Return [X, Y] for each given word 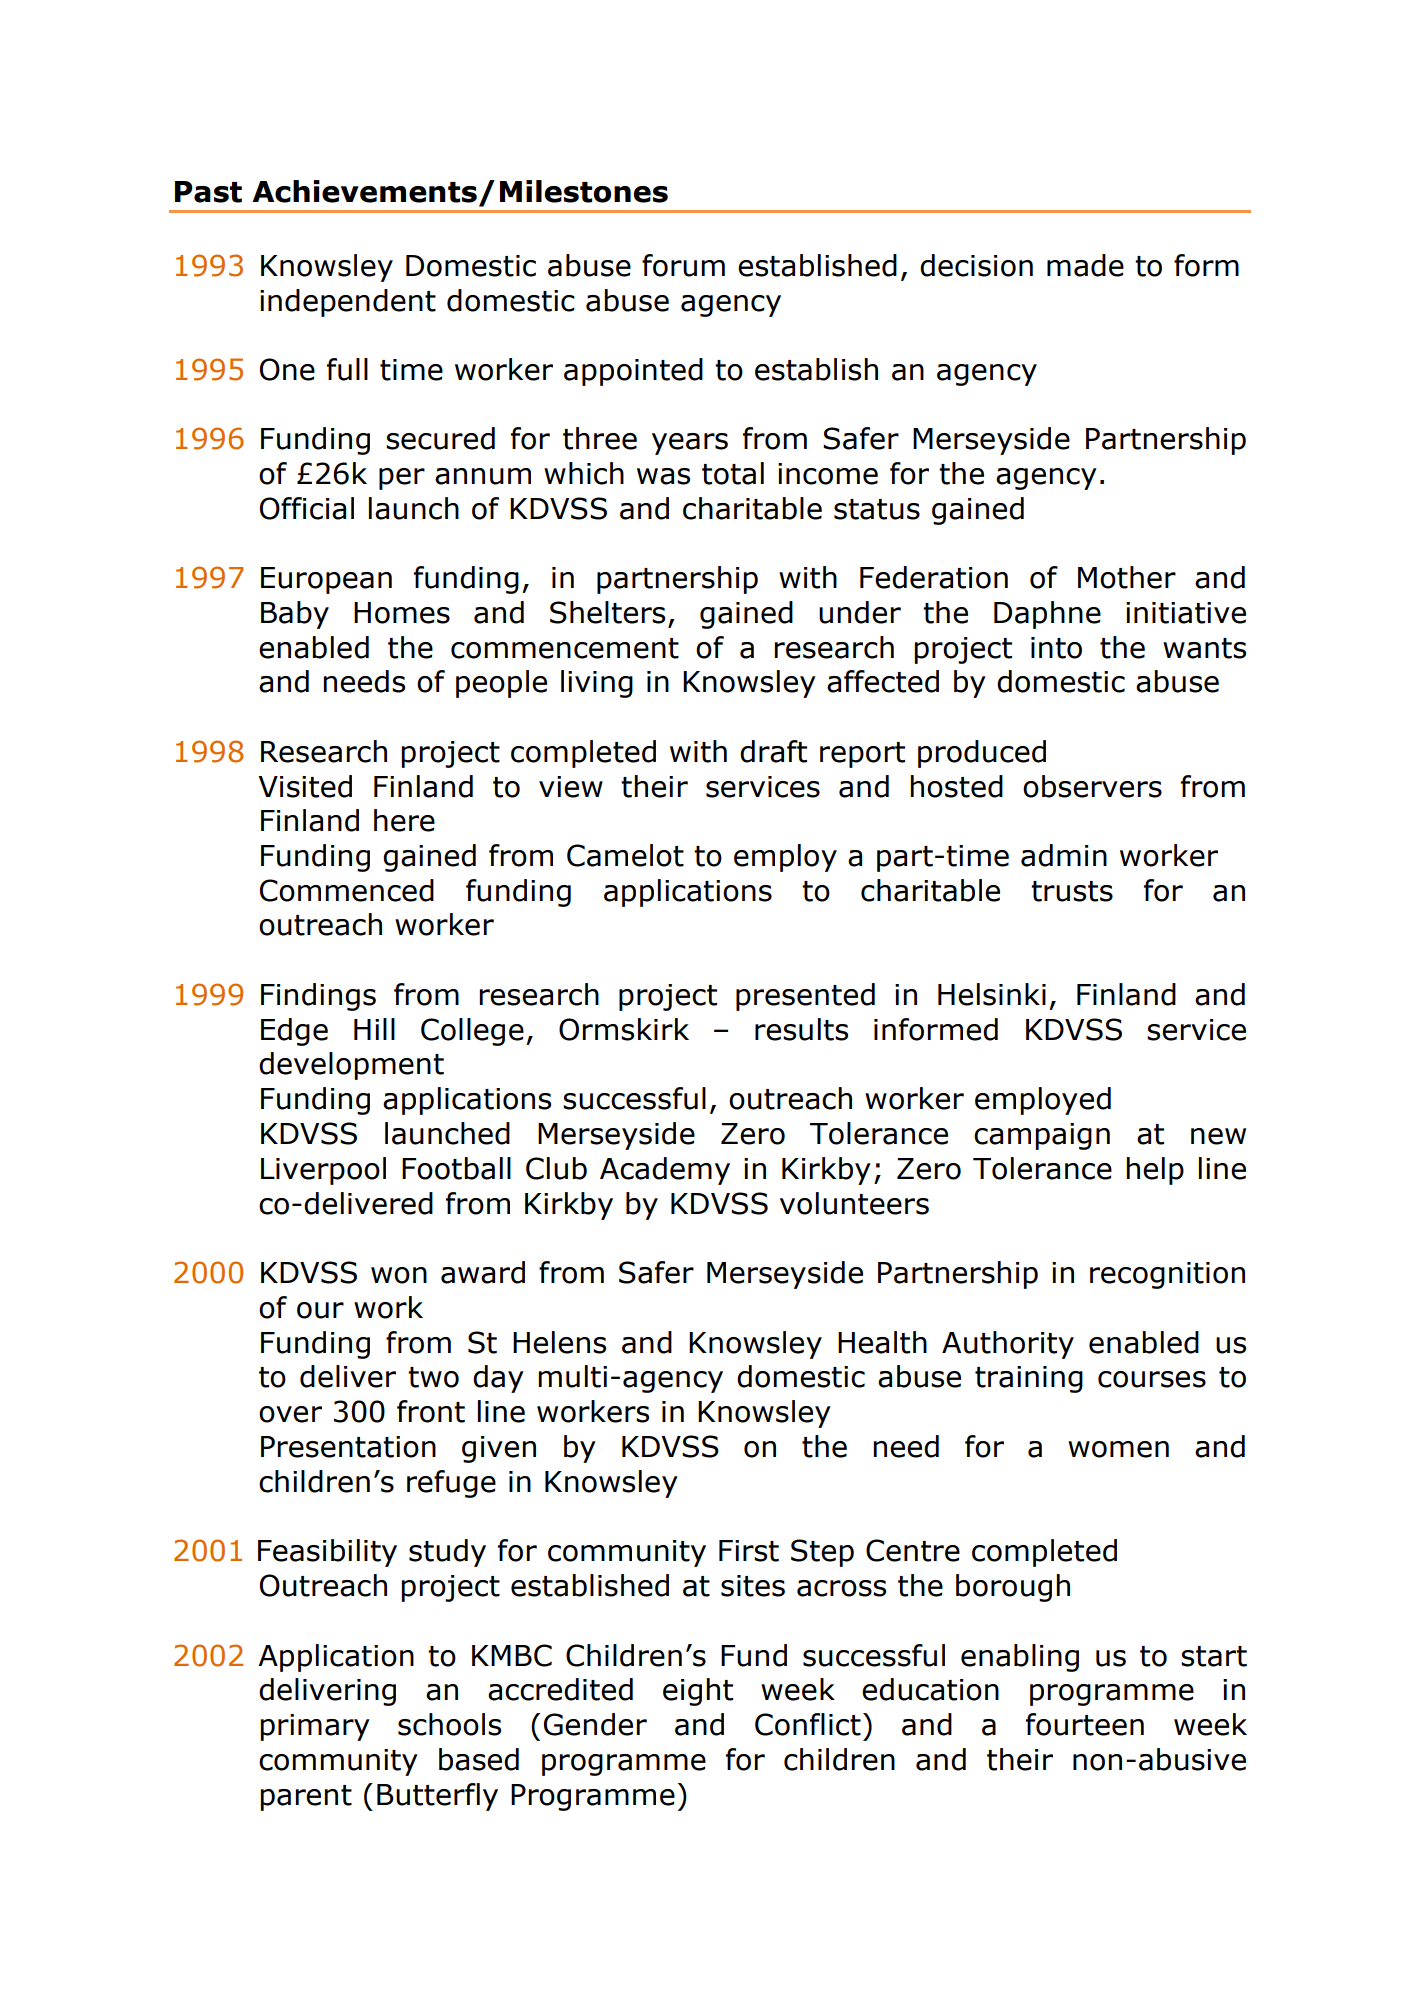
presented [805, 997]
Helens [559, 1342]
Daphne [1047, 615]
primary [315, 1727]
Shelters [607, 612]
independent [348, 303]
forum [683, 265]
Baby [295, 615]
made [1085, 265]
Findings [318, 997]
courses [1152, 1379]
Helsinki [992, 994]
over [290, 1414]
